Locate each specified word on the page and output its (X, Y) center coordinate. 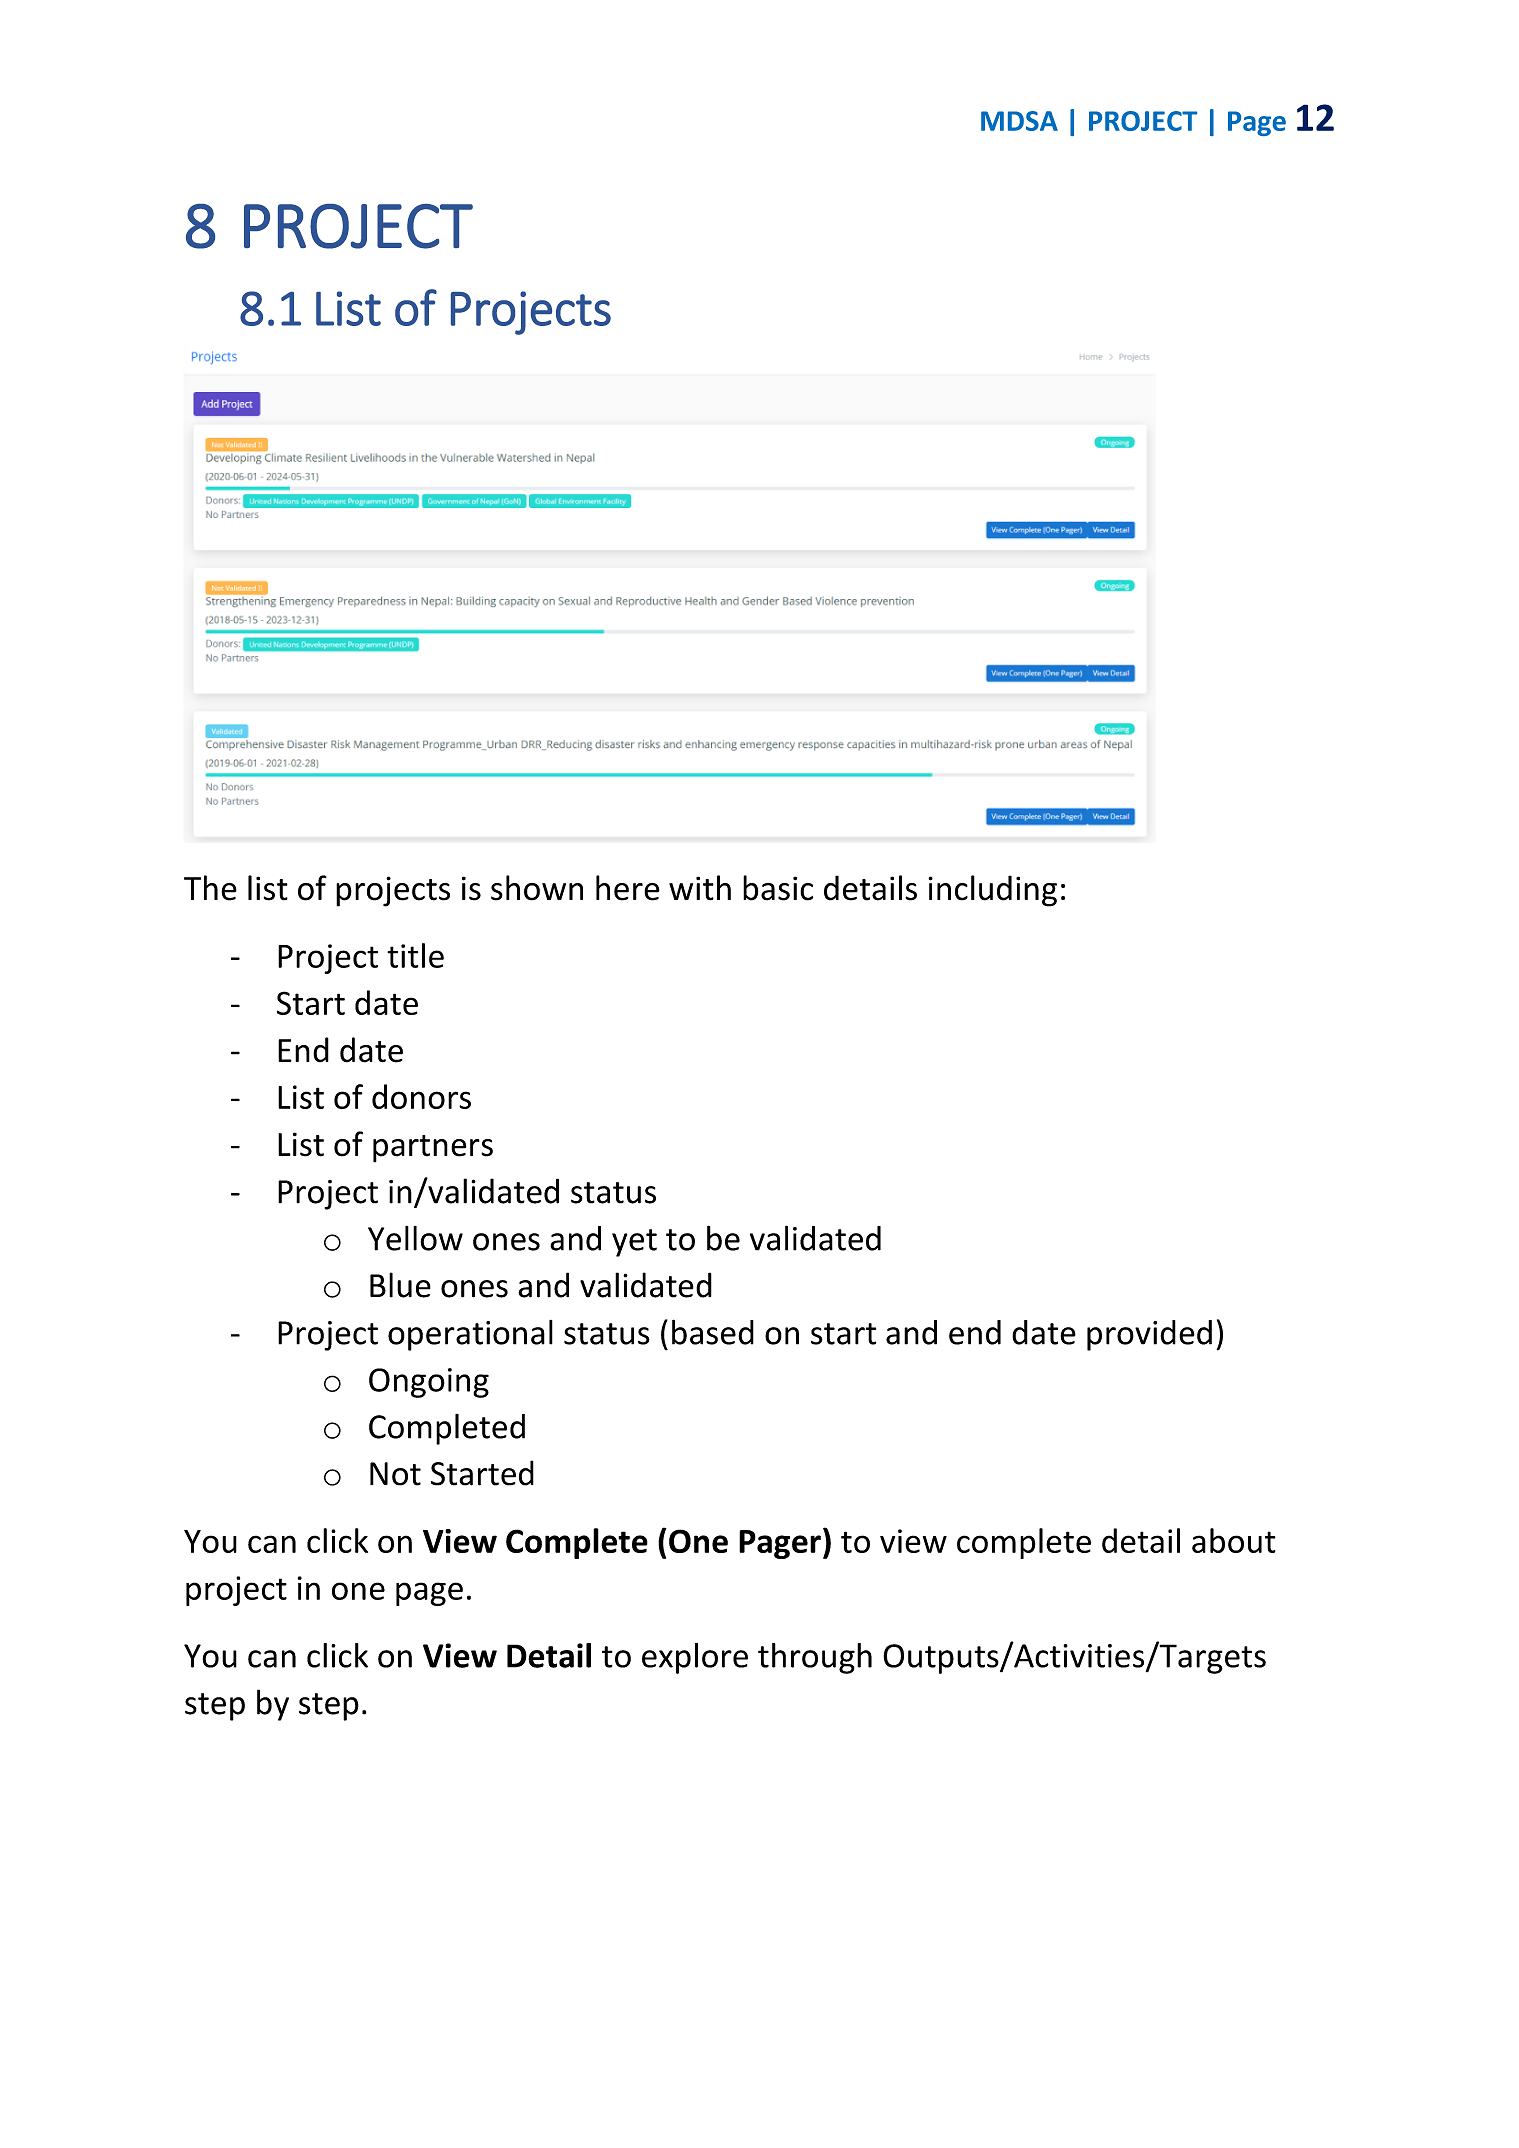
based (713, 1332)
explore (695, 1658)
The (210, 888)
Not (395, 1474)
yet (634, 1243)
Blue (400, 1285)
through (815, 1658)
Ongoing (429, 1383)
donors (421, 1096)
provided (1149, 1335)
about (1234, 1540)
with (700, 888)
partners (433, 1149)
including (992, 891)
